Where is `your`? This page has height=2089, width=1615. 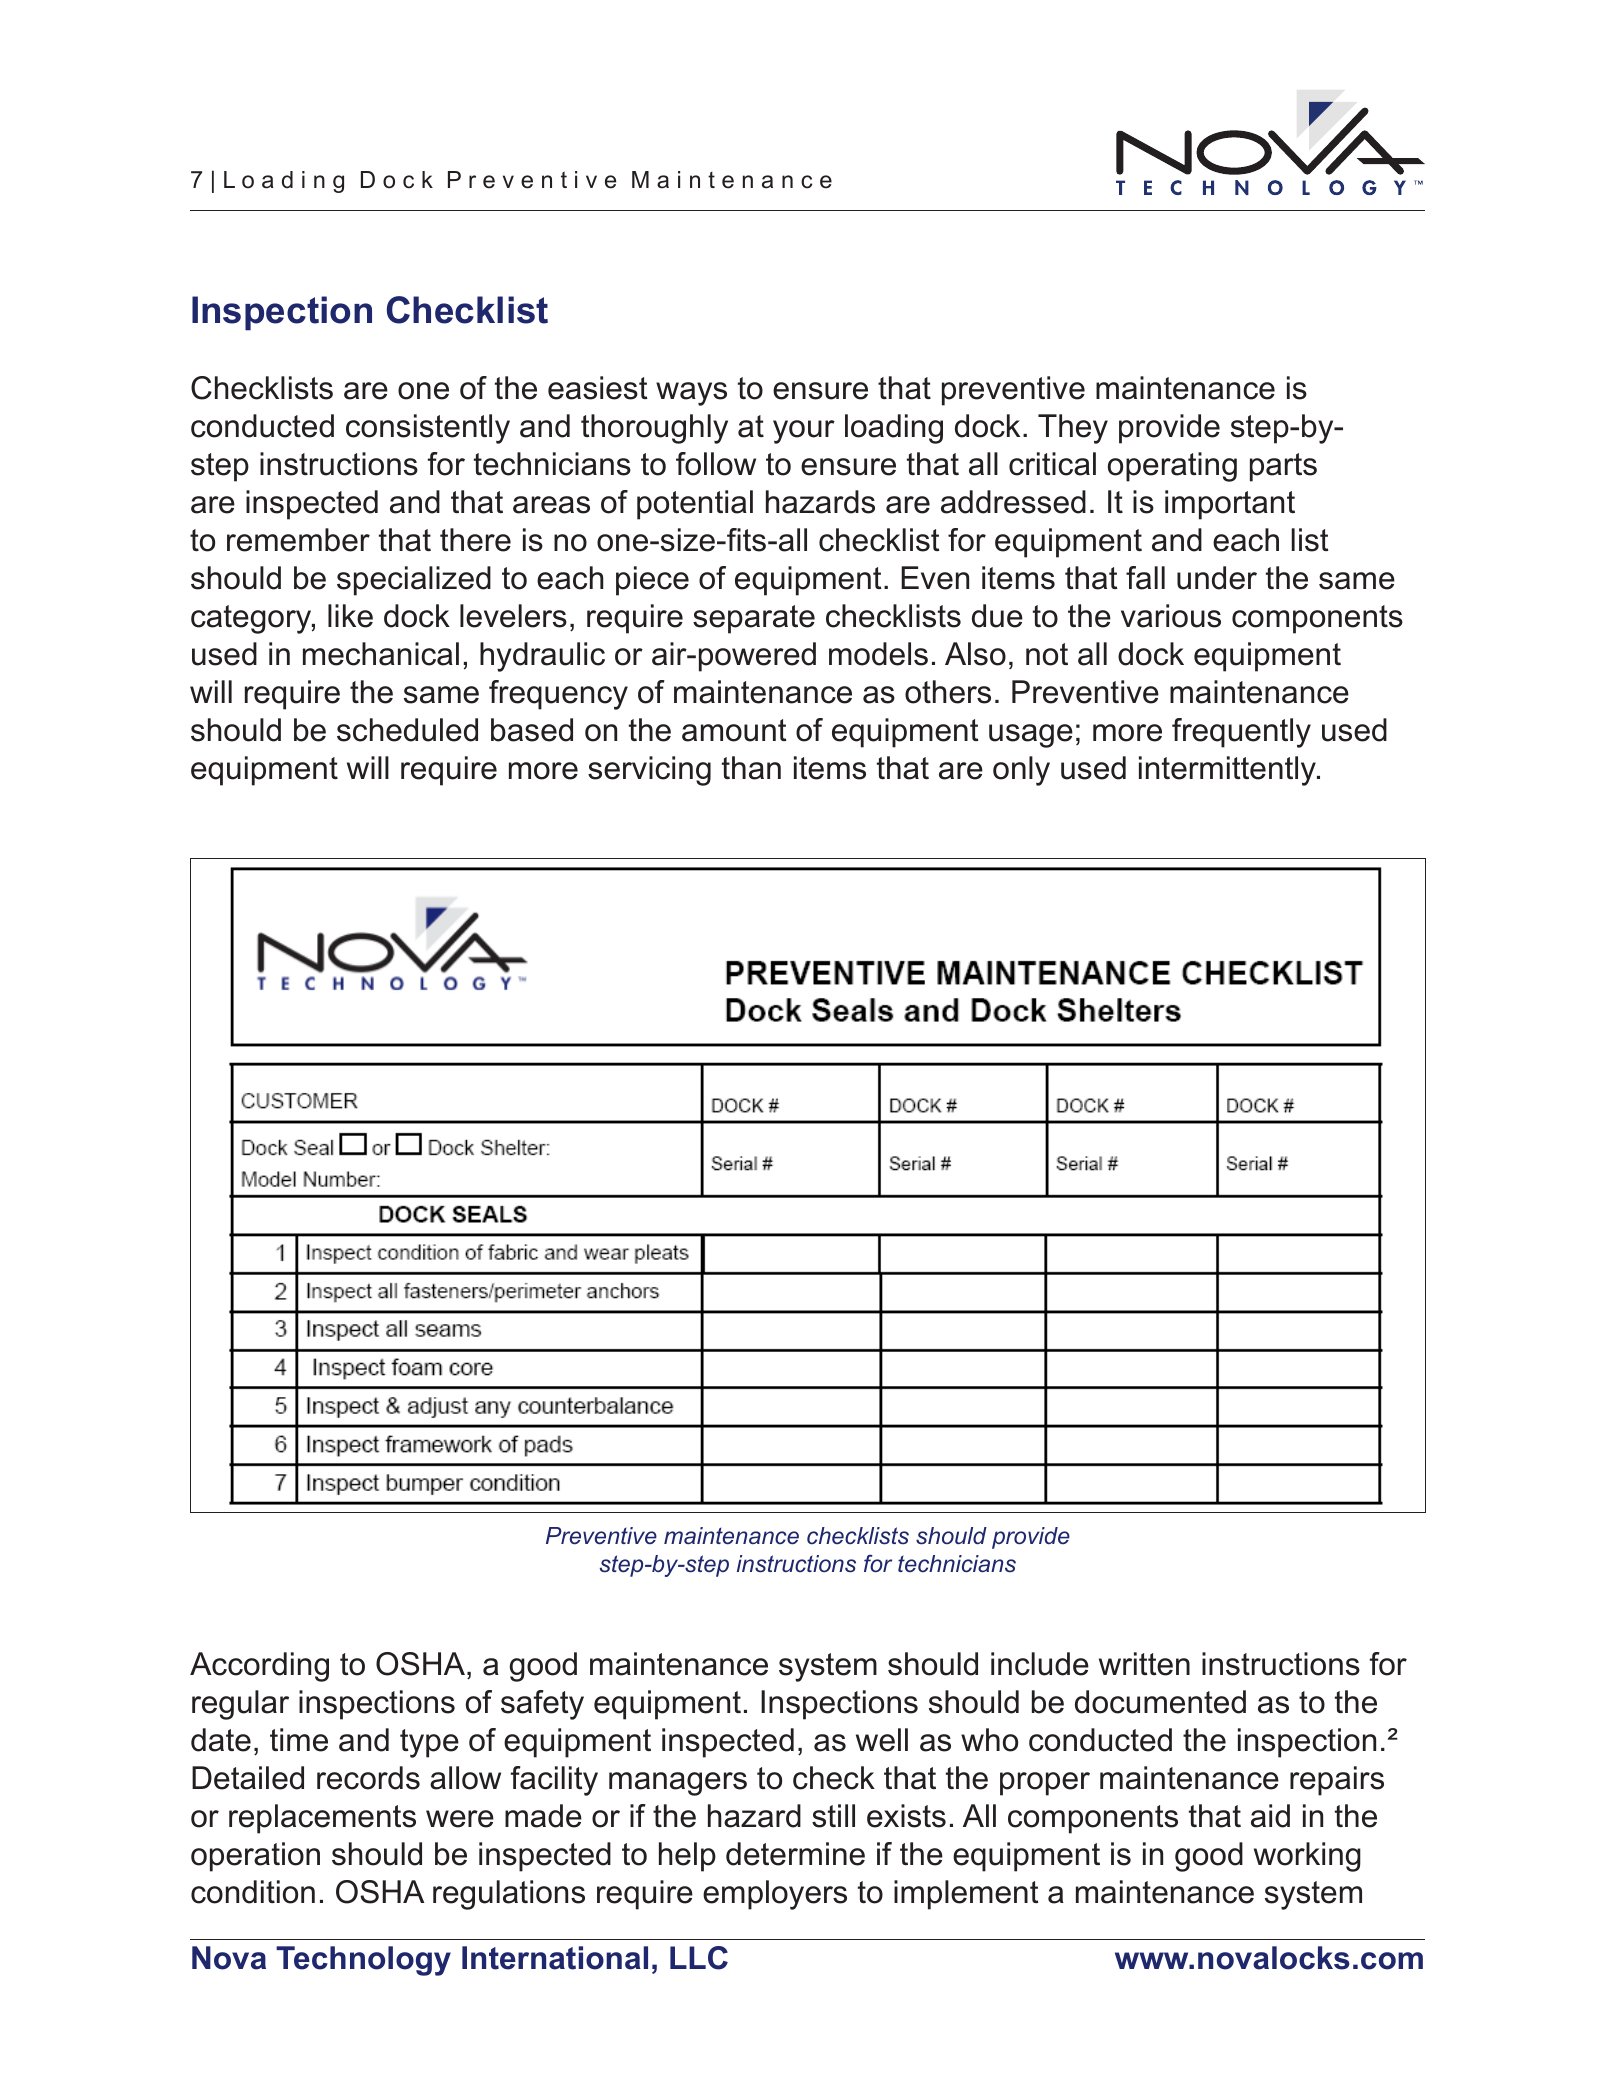
your is located at coordinates (804, 432).
